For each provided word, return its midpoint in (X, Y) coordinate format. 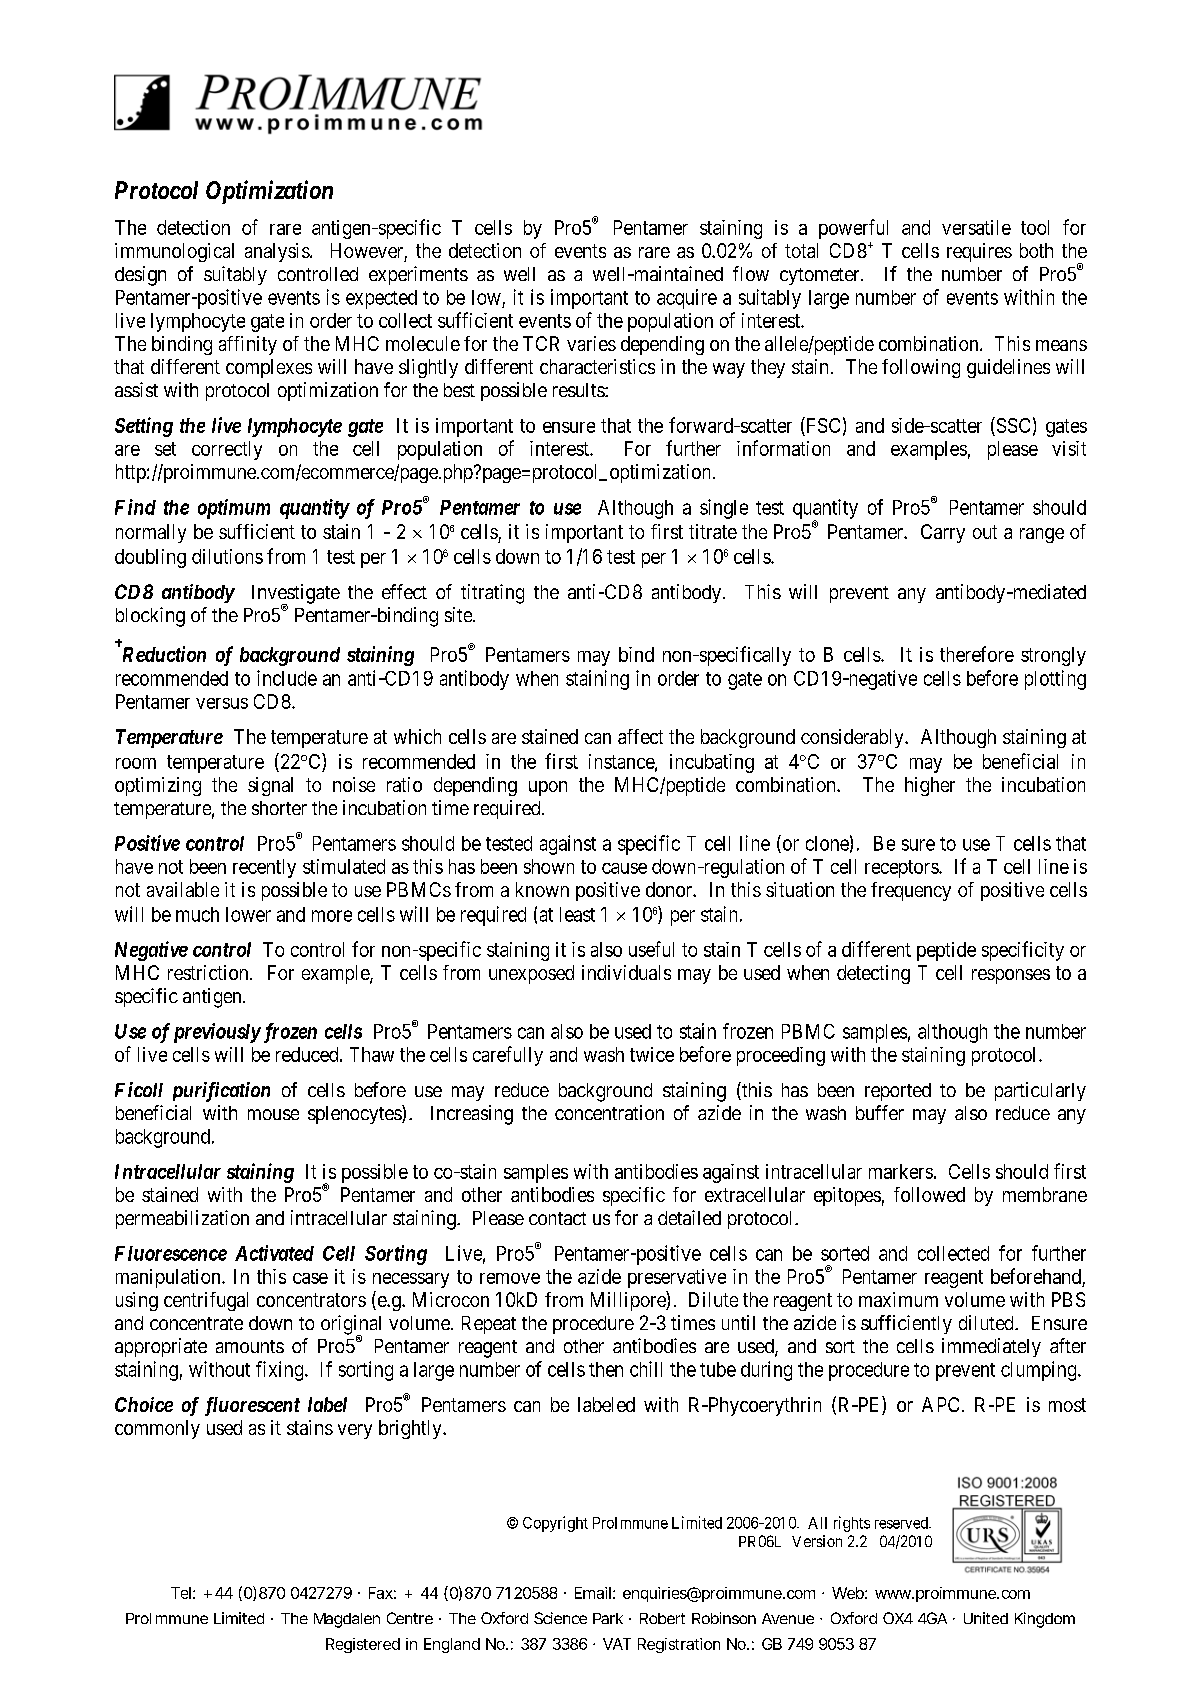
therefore (977, 654)
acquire (687, 299)
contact (557, 1218)
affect (640, 736)
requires (979, 252)
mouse (273, 1114)
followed (929, 1194)
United (986, 1618)
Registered (363, 1645)
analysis (277, 252)
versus (222, 703)
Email (593, 1593)
